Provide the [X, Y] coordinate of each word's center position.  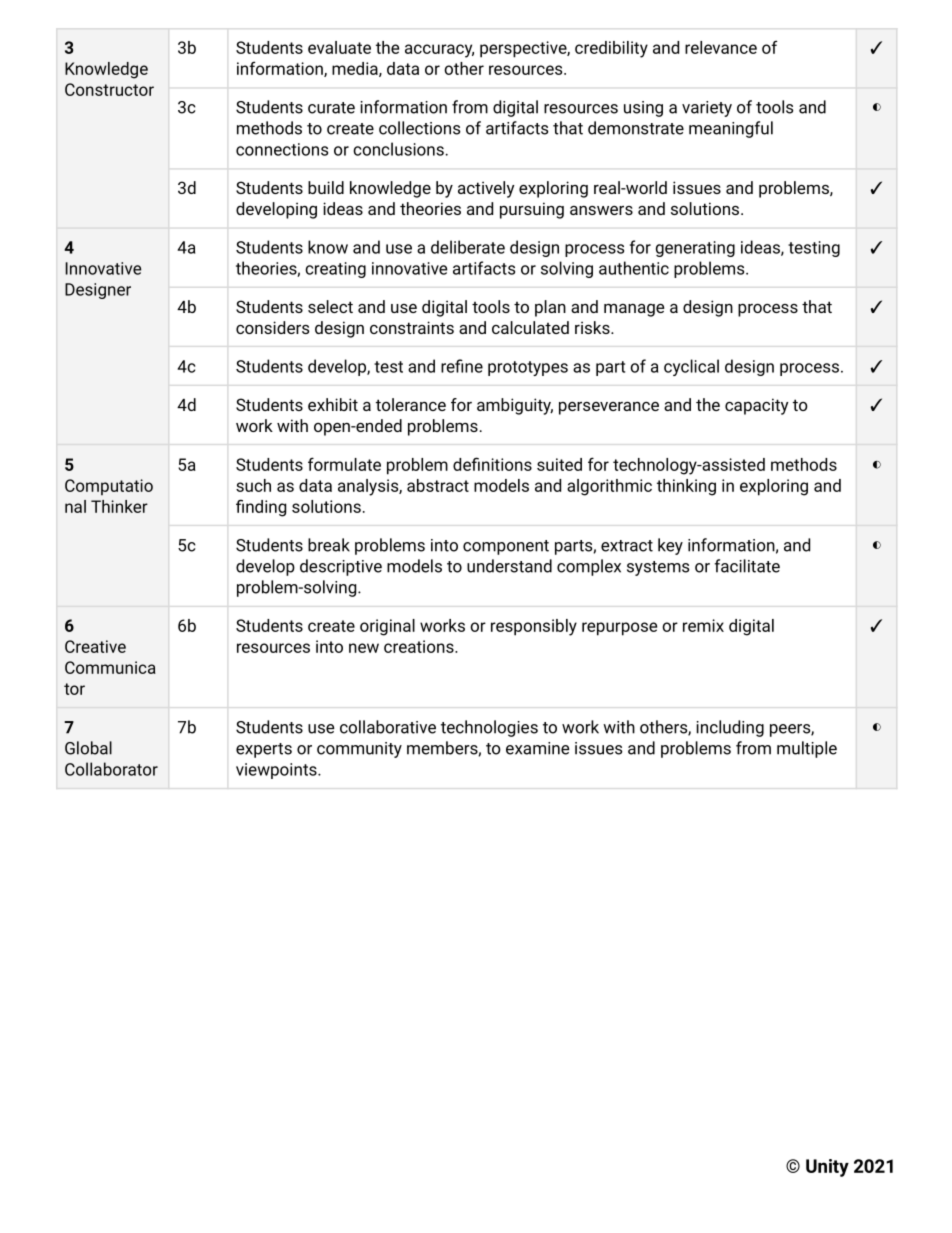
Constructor [109, 89]
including [730, 728]
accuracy [439, 51]
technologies [489, 728]
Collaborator [111, 769]
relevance [721, 47]
